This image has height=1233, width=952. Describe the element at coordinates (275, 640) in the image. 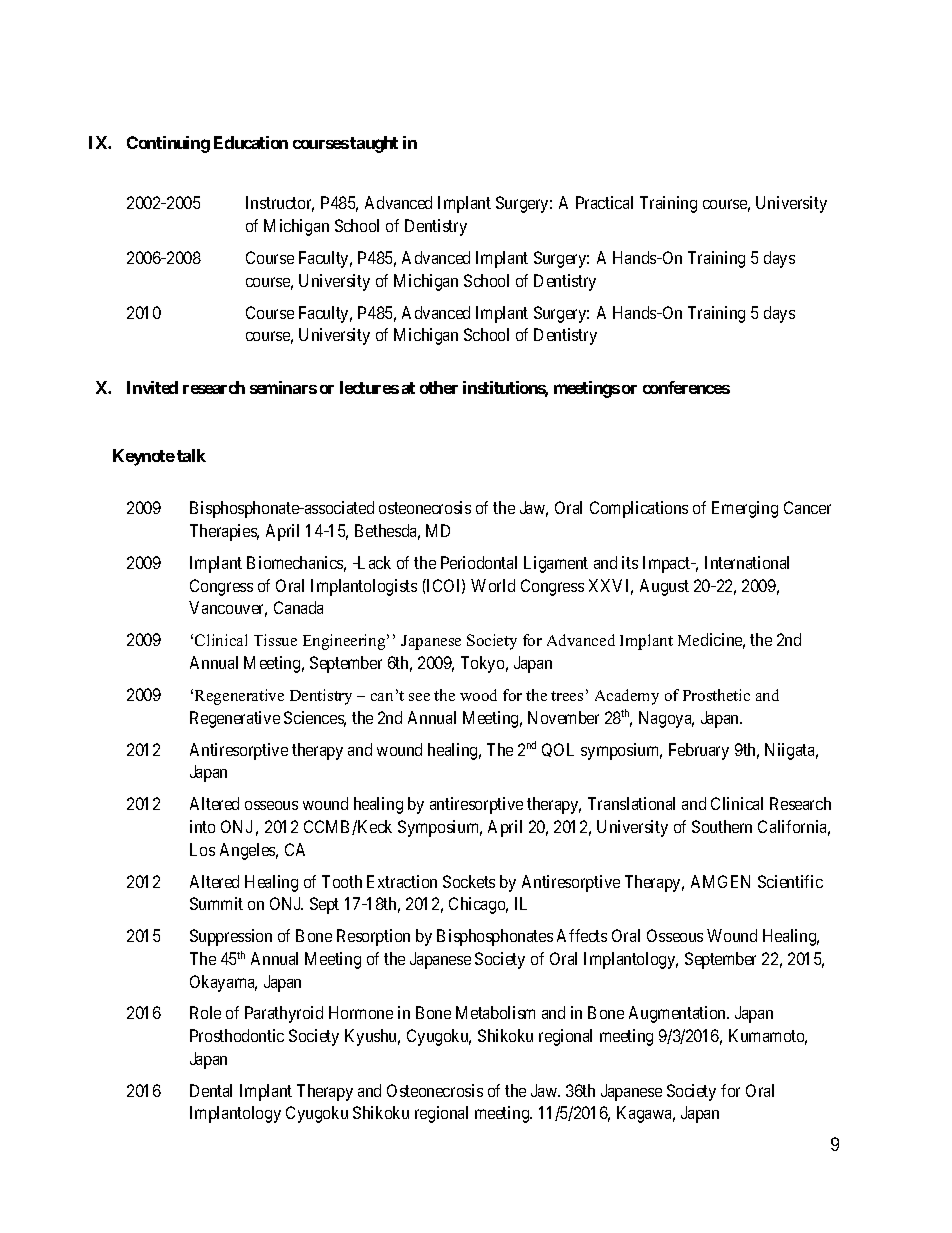

I see `Tissue` at that location.
